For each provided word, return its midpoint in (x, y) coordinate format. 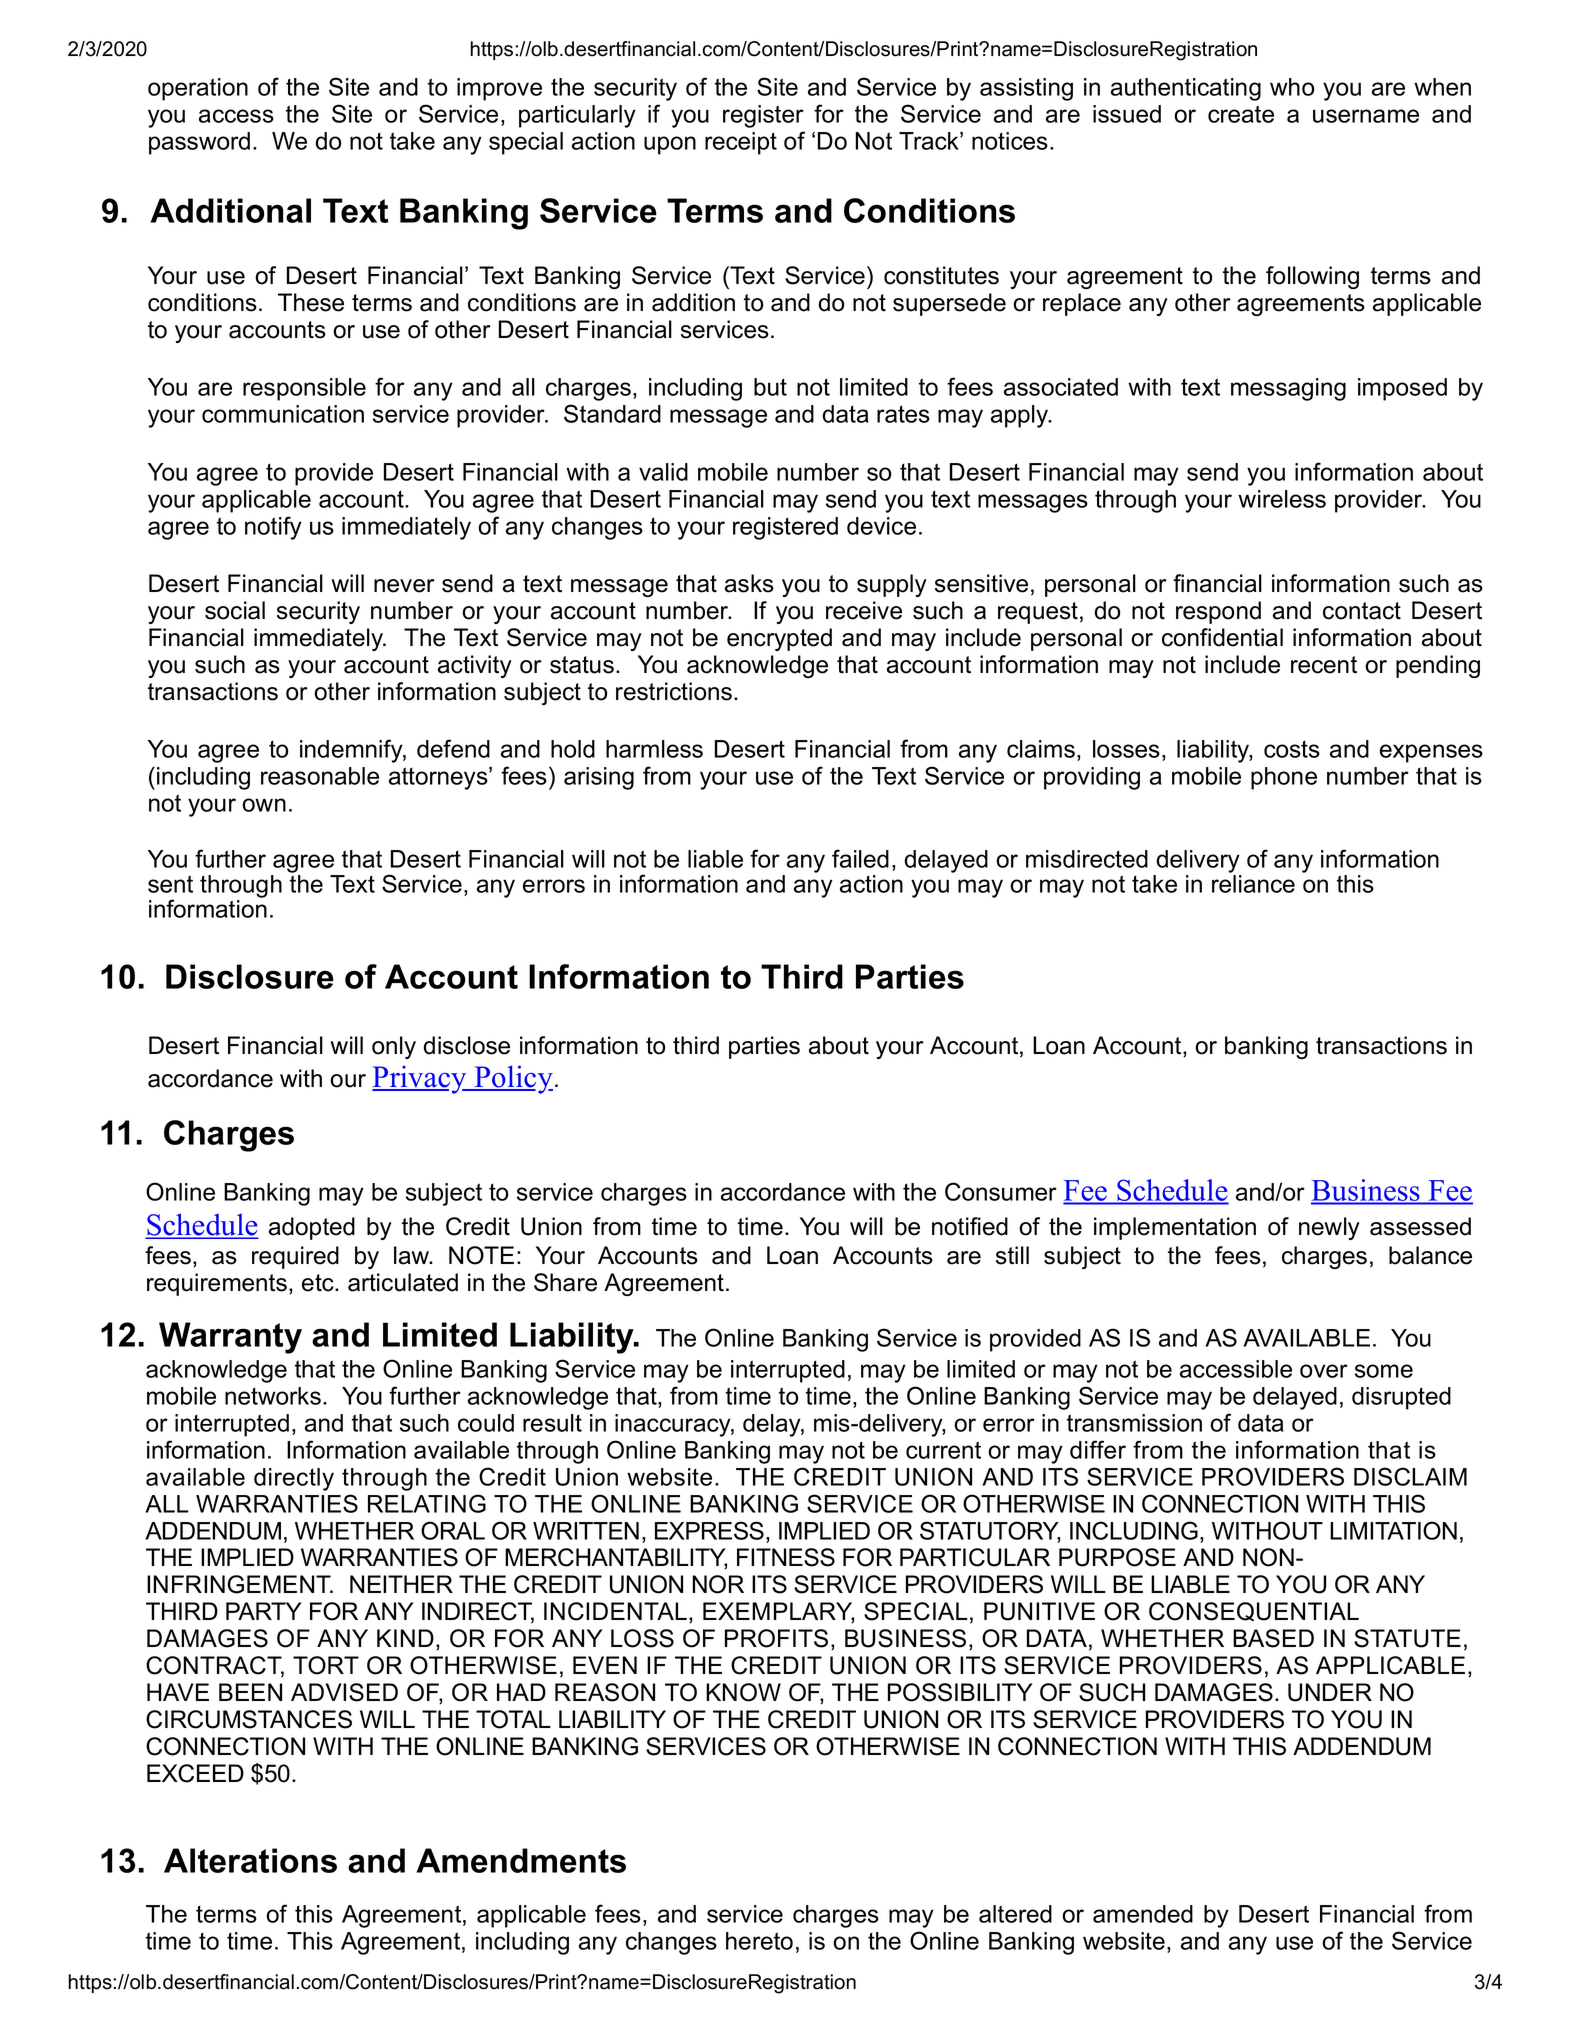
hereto (759, 1941)
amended (1143, 1914)
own (264, 805)
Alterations (250, 1860)
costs (1292, 749)
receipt (741, 143)
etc (319, 1283)
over (1324, 1371)
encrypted (779, 639)
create (1241, 114)
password (199, 143)
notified (970, 1226)
